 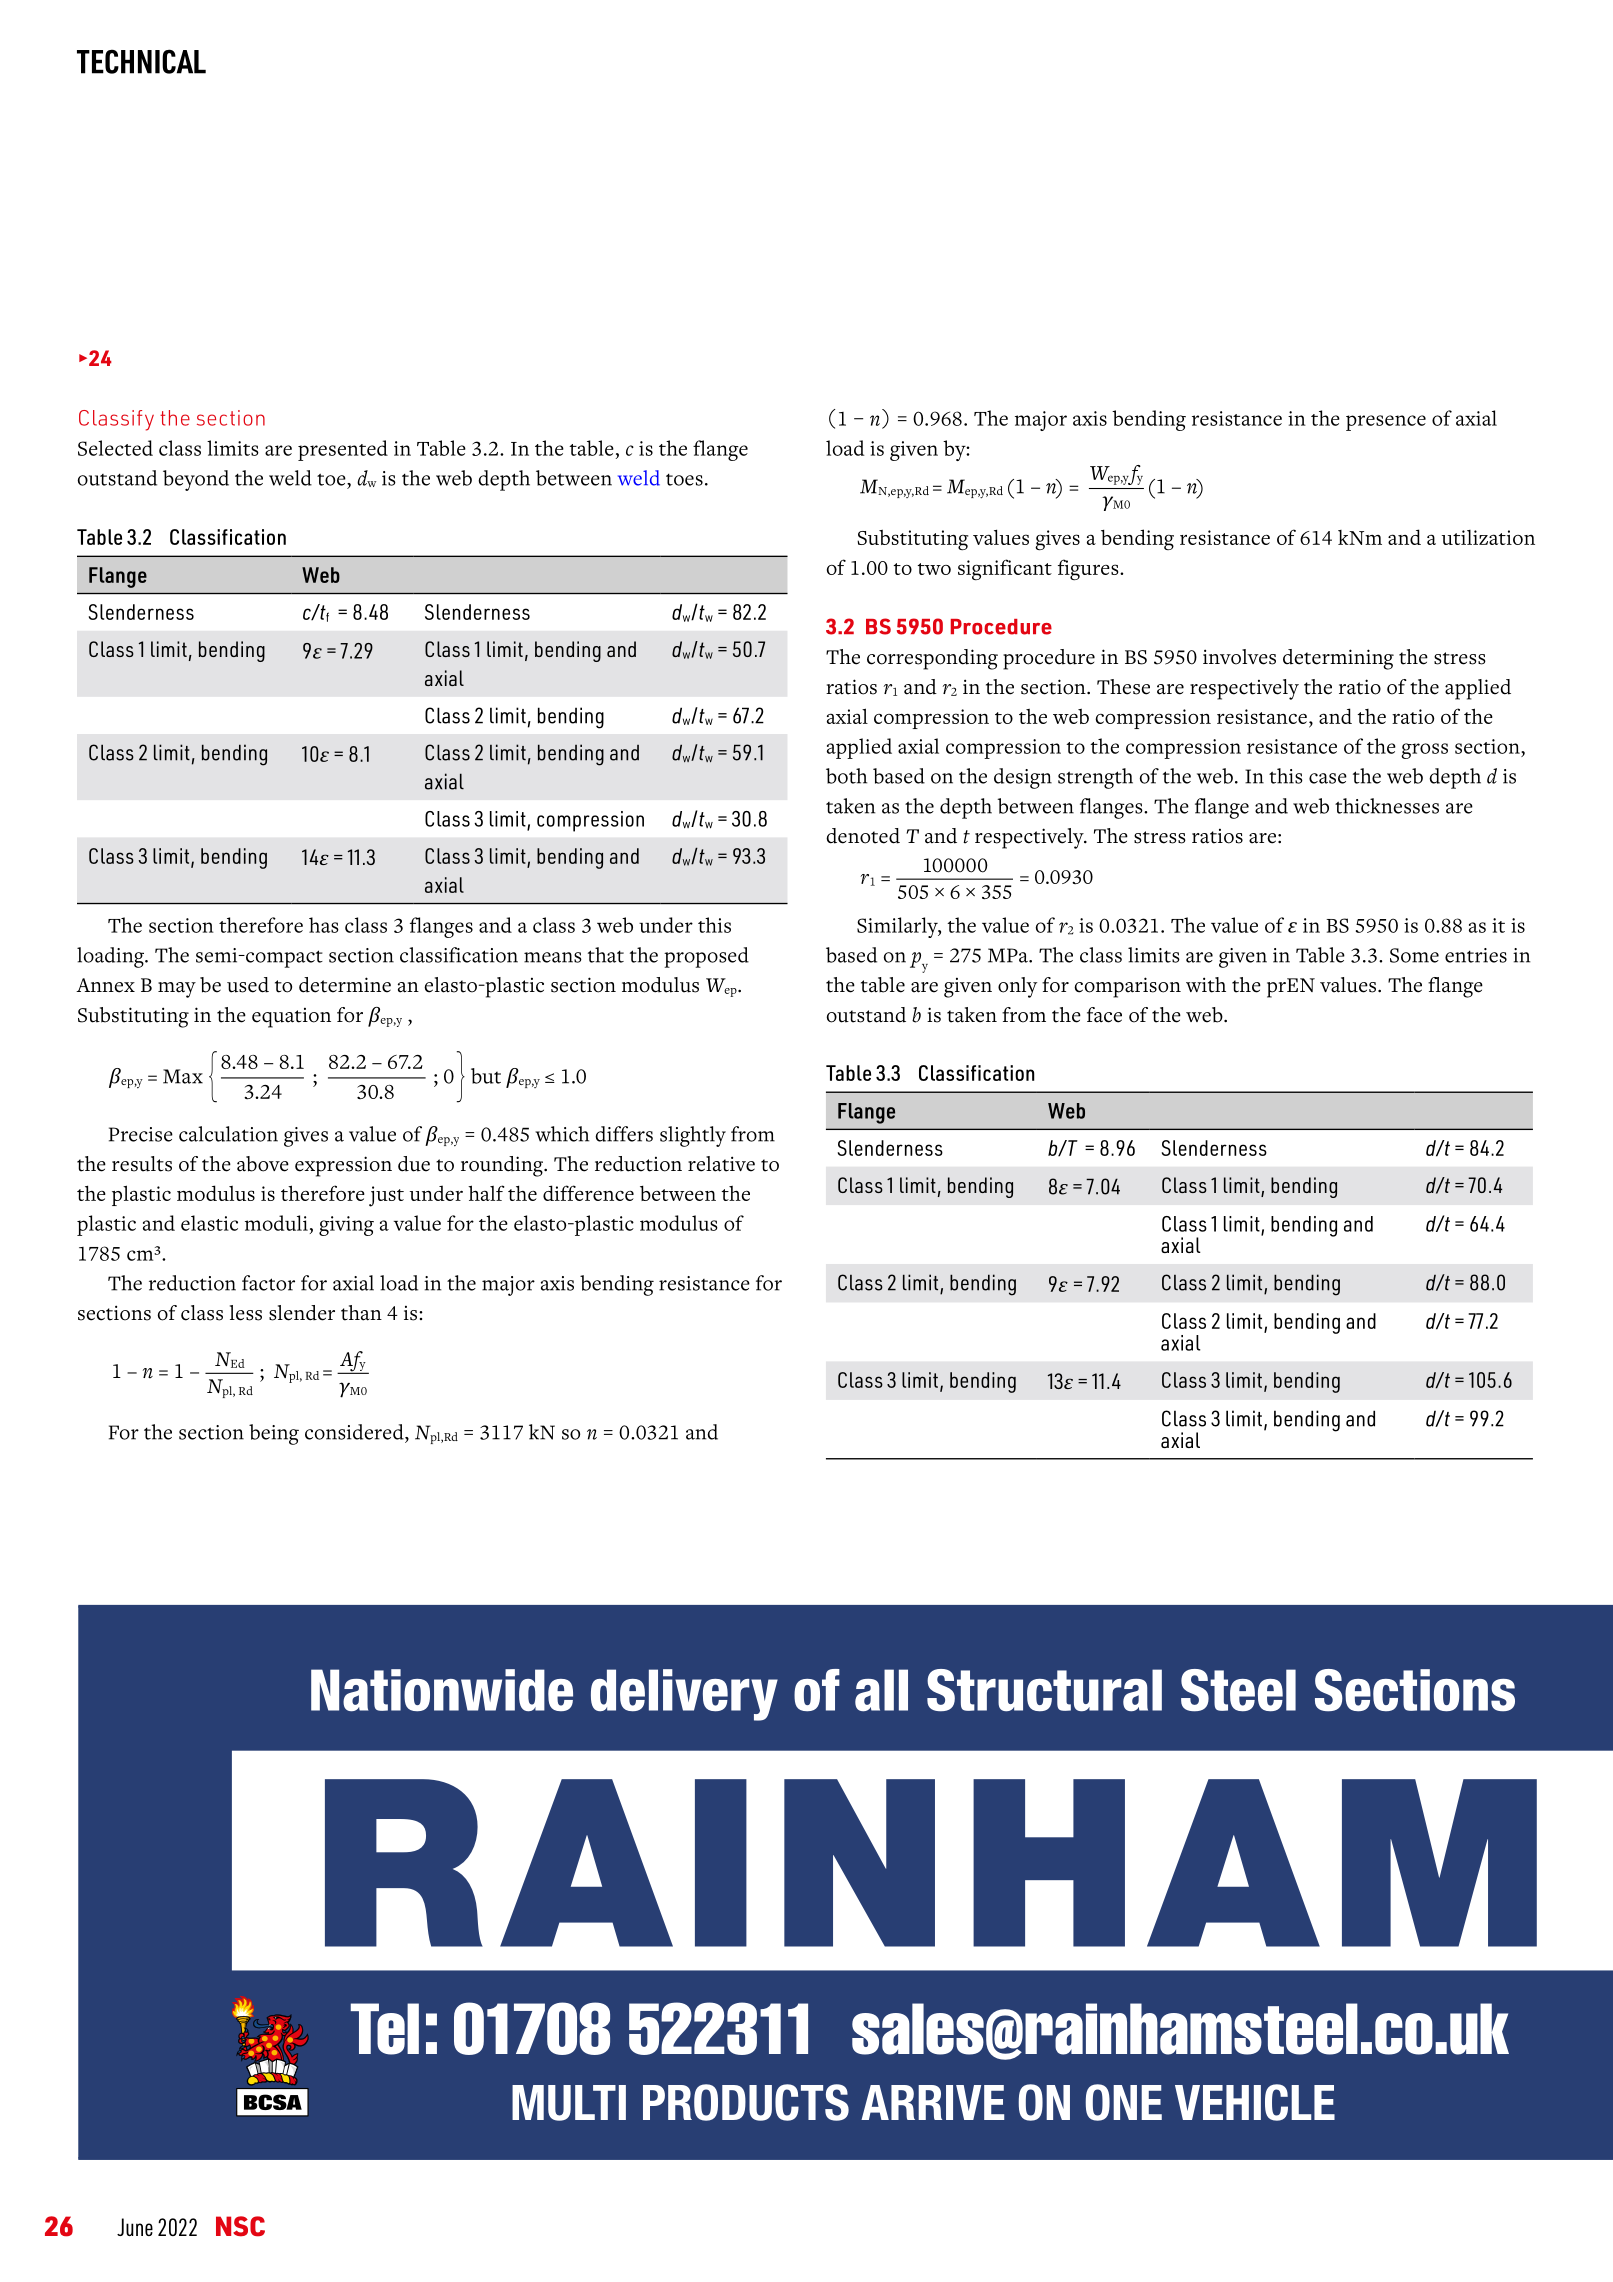 I want to click on above, so click(x=263, y=1164).
